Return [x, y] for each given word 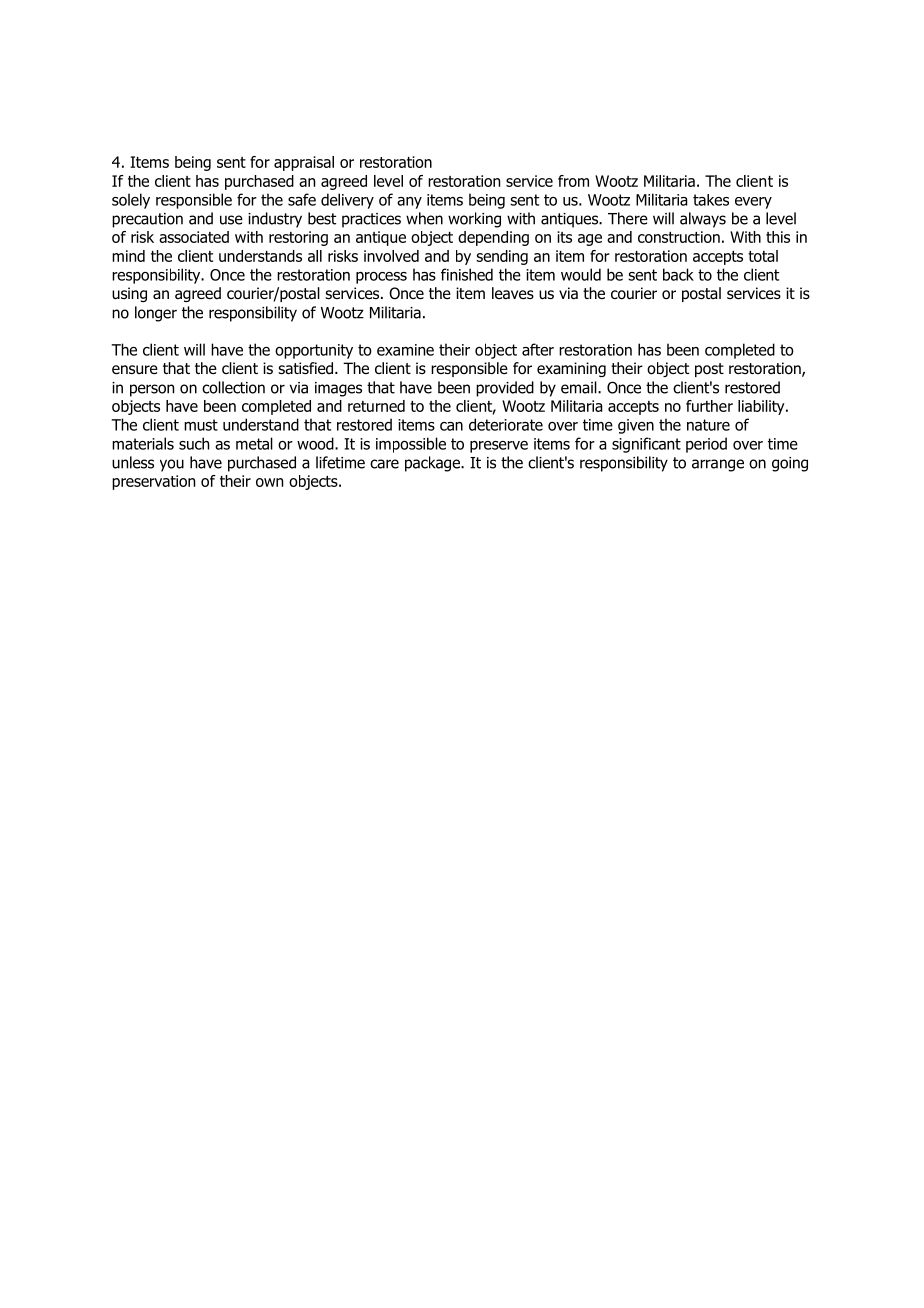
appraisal [304, 163]
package [433, 464]
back [678, 274]
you [172, 465]
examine [405, 350]
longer [156, 314]
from [573, 181]
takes [711, 200]
